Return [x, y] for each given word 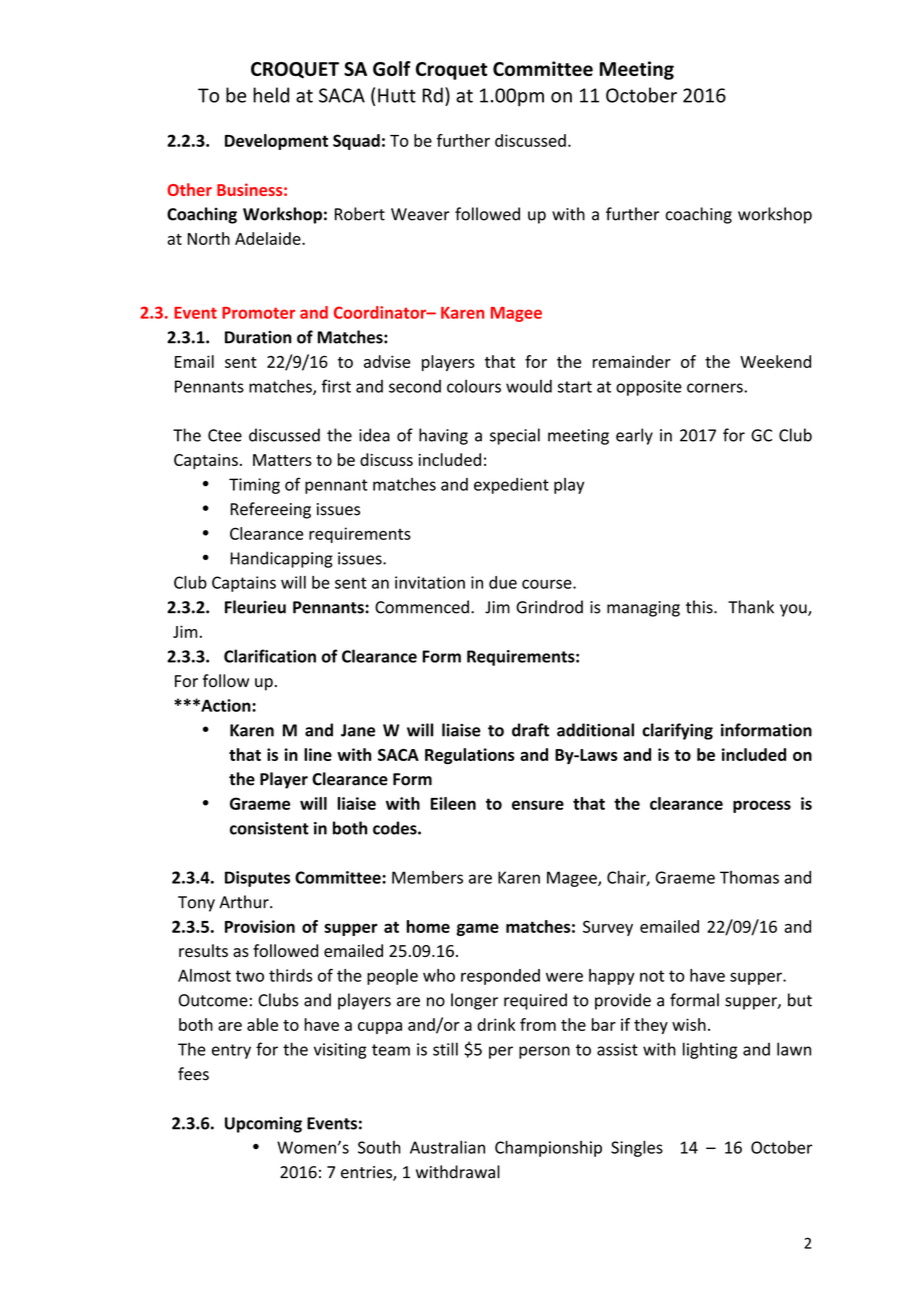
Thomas [749, 877]
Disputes [257, 879]
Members [427, 877]
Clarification [270, 656]
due [503, 582]
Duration [258, 337]
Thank [751, 607]
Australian [447, 1147]
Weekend [775, 361]
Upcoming [263, 1125]
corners [716, 388]
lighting [710, 1050]
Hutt [397, 95]
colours [474, 386]
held [271, 95]
